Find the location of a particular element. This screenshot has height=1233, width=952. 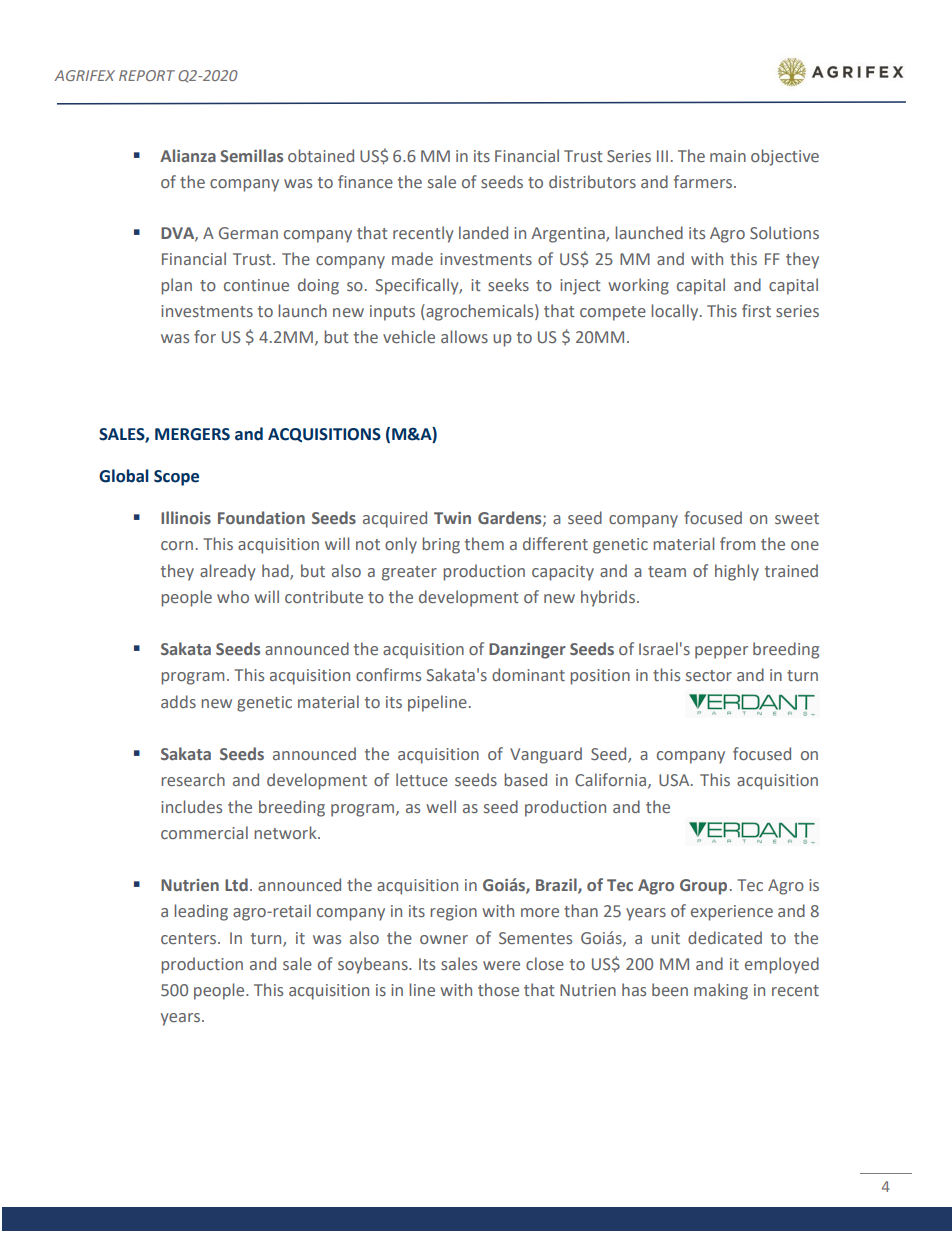

REPORT is located at coordinates (147, 75).
